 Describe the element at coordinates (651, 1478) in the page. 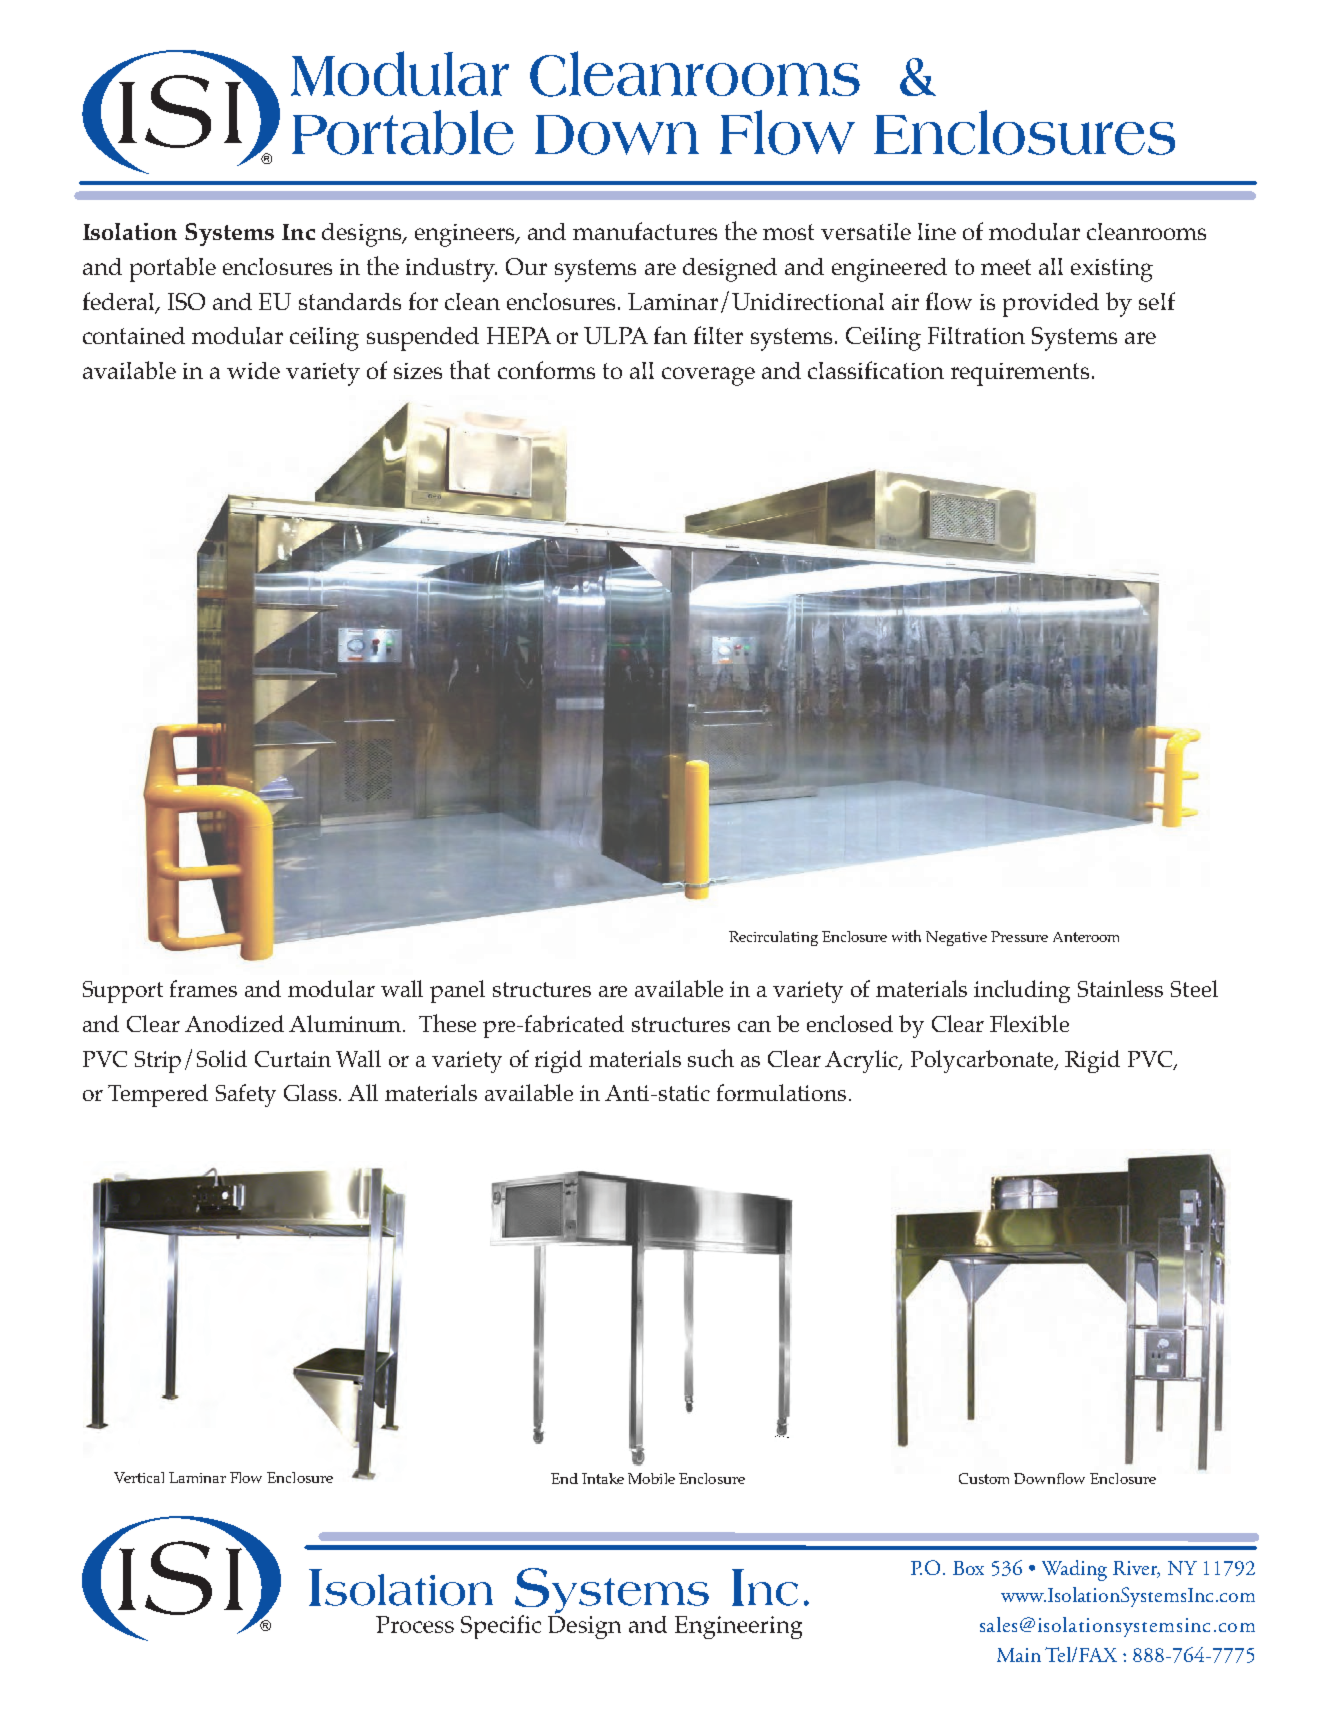

I see `Mobile` at that location.
